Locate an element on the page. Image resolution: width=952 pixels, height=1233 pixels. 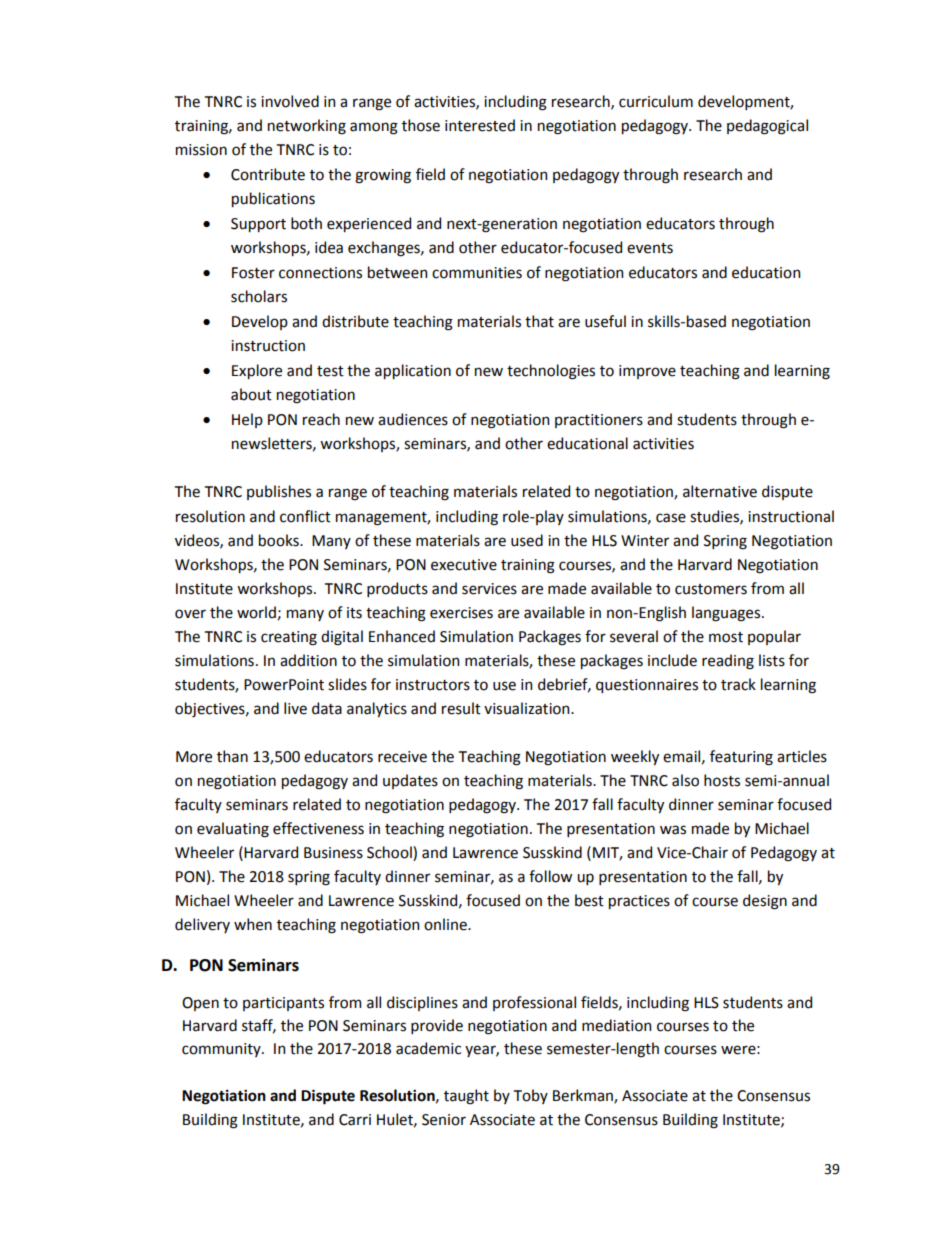
exercises is located at coordinates (461, 613).
